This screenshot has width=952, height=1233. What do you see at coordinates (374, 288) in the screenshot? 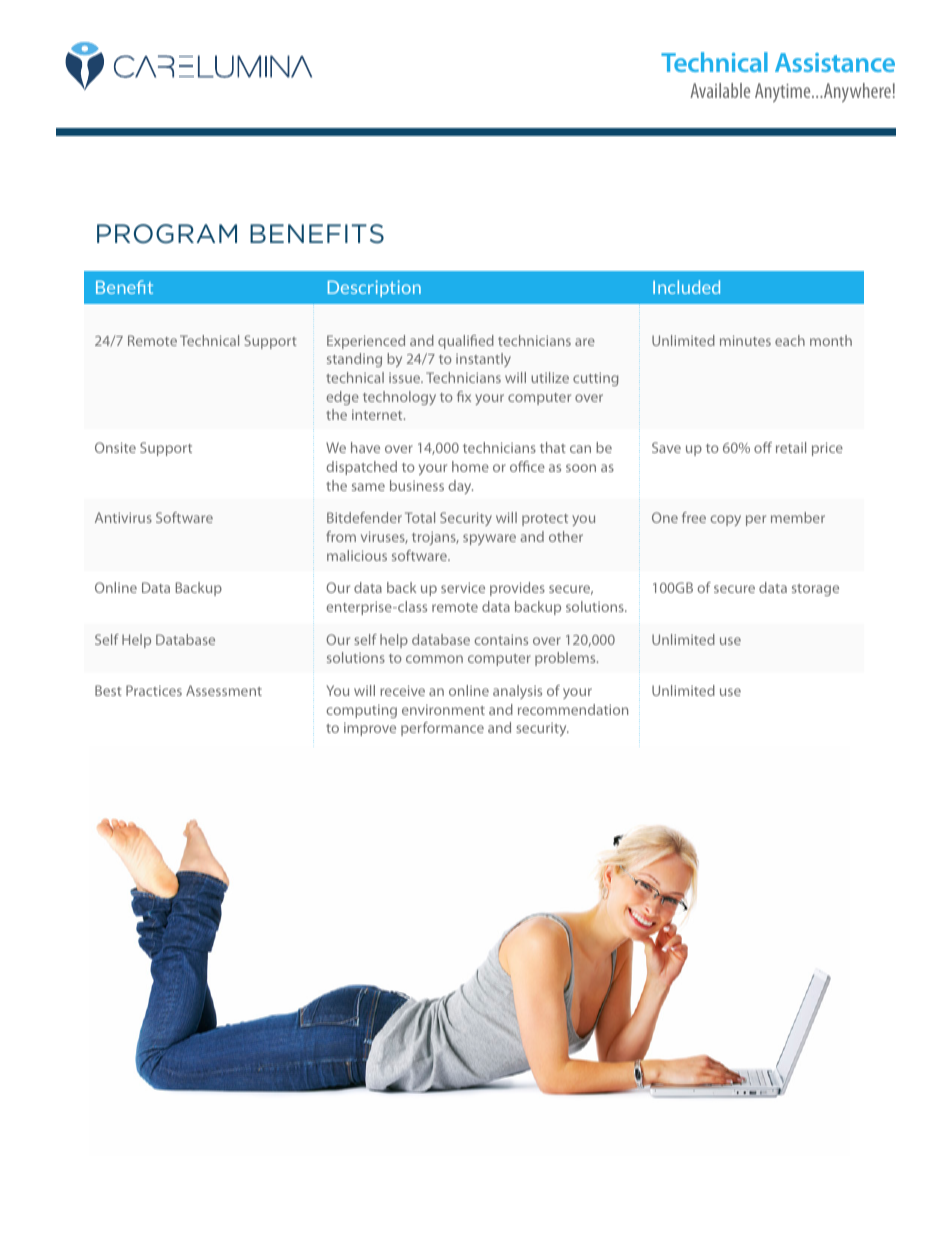
I see `Description` at bounding box center [374, 288].
